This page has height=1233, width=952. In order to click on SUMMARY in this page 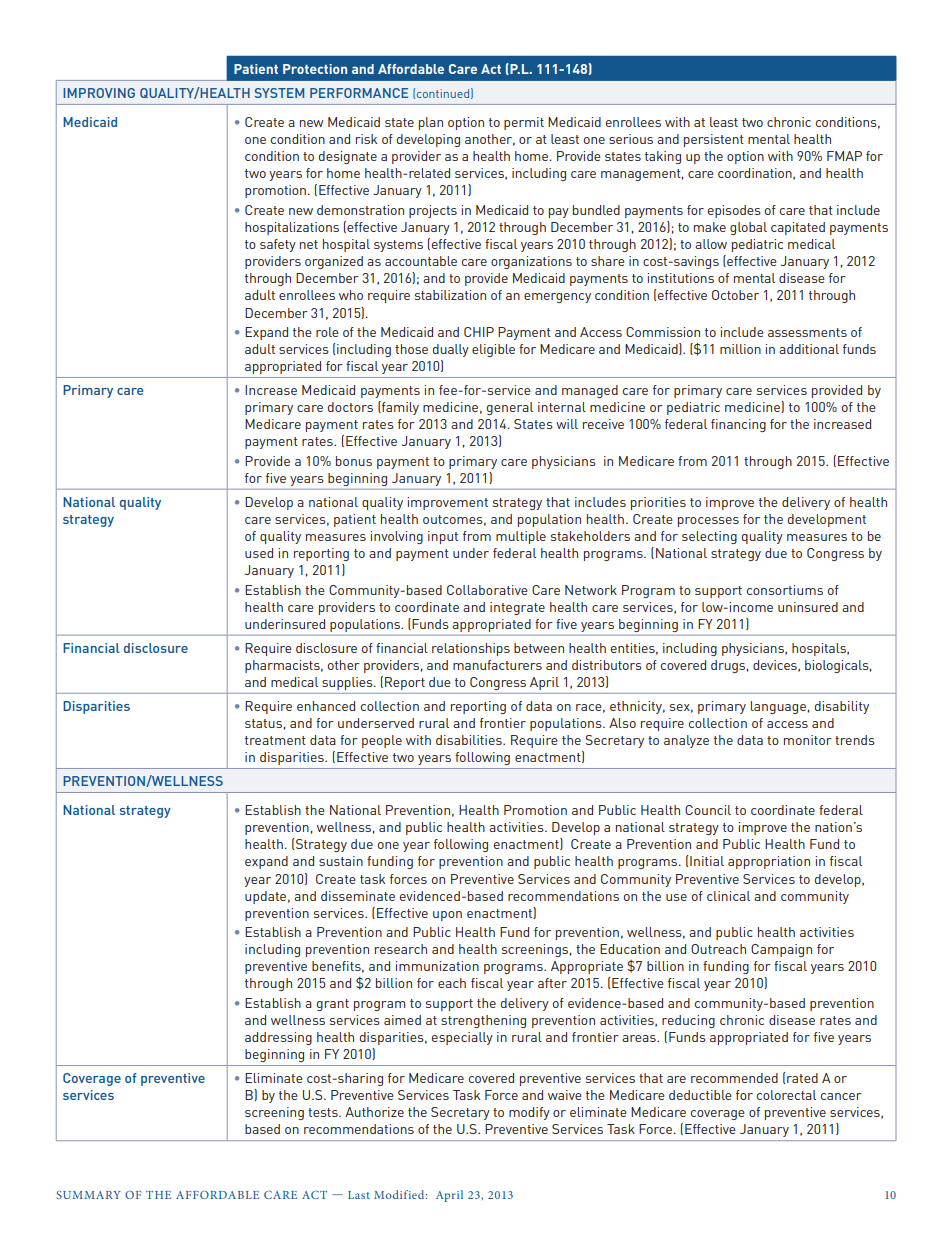, I will do `click(88, 1195)`.
